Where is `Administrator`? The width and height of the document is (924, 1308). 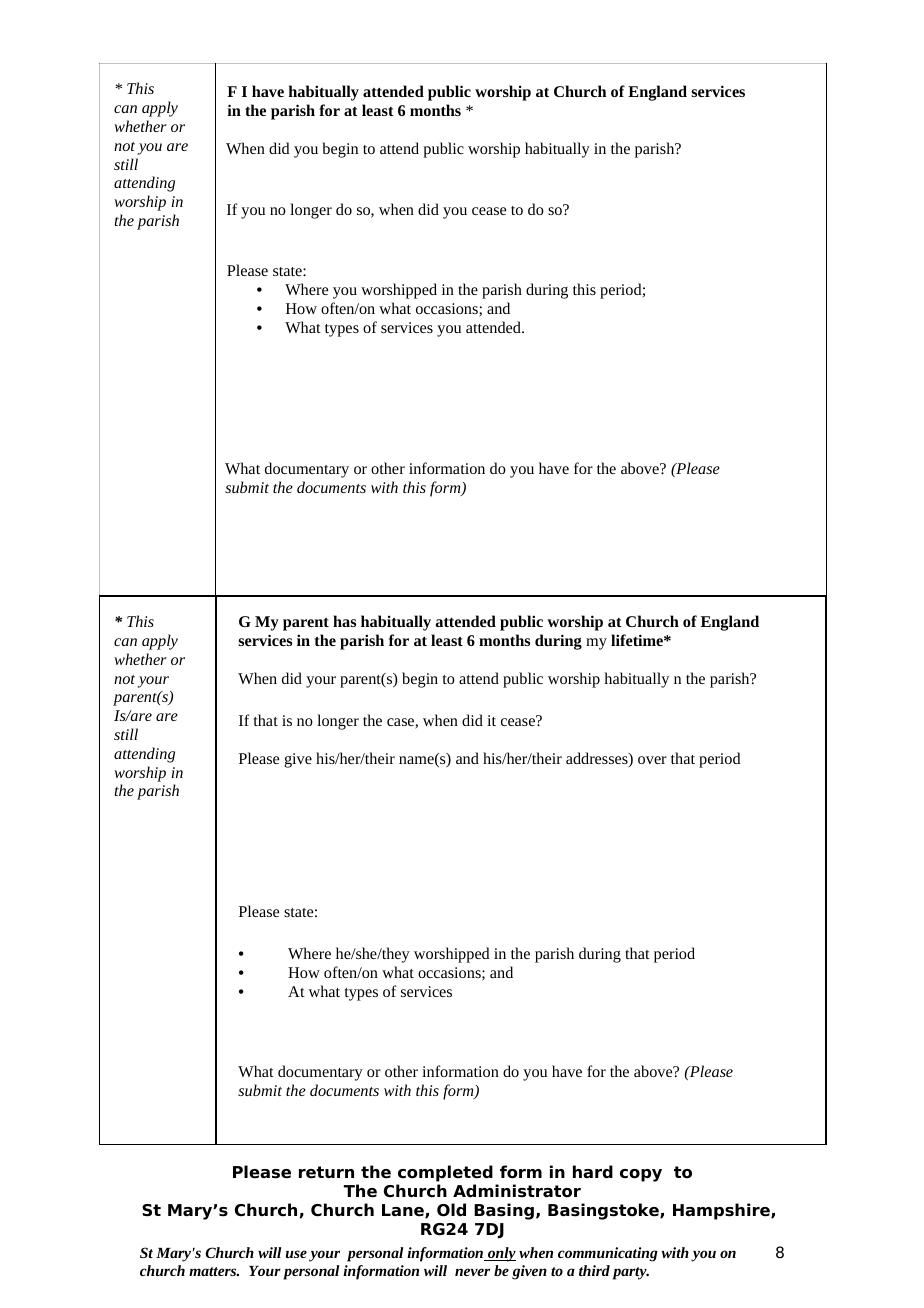
Administrator is located at coordinates (517, 1191).
